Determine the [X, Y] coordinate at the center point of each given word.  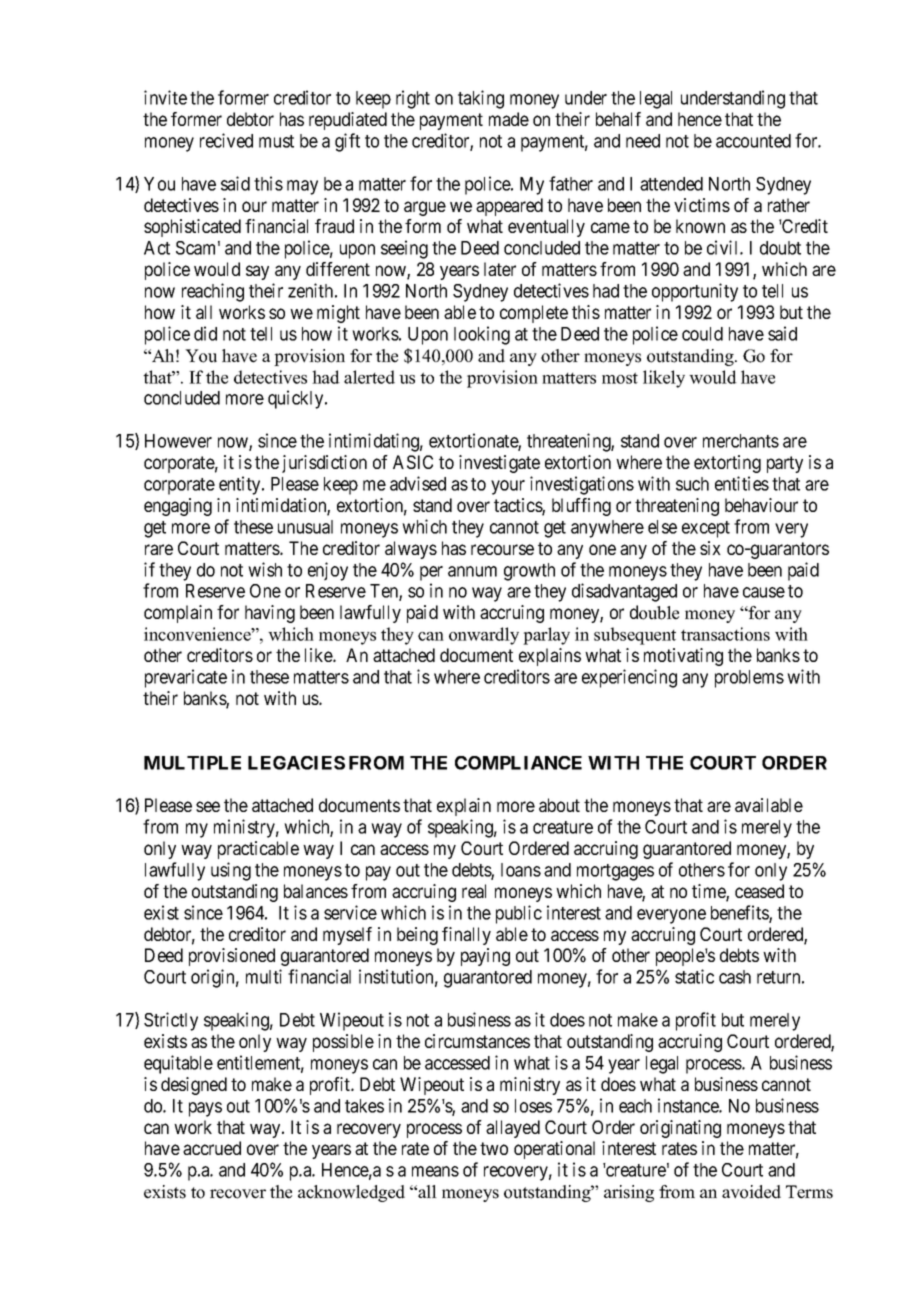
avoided [751, 1192]
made [509, 119]
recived [226, 140]
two [494, 1148]
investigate [499, 464]
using [231, 871]
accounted [753, 141]
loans [521, 870]
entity [241, 485]
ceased [759, 891]
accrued [212, 1148]
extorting [727, 464]
